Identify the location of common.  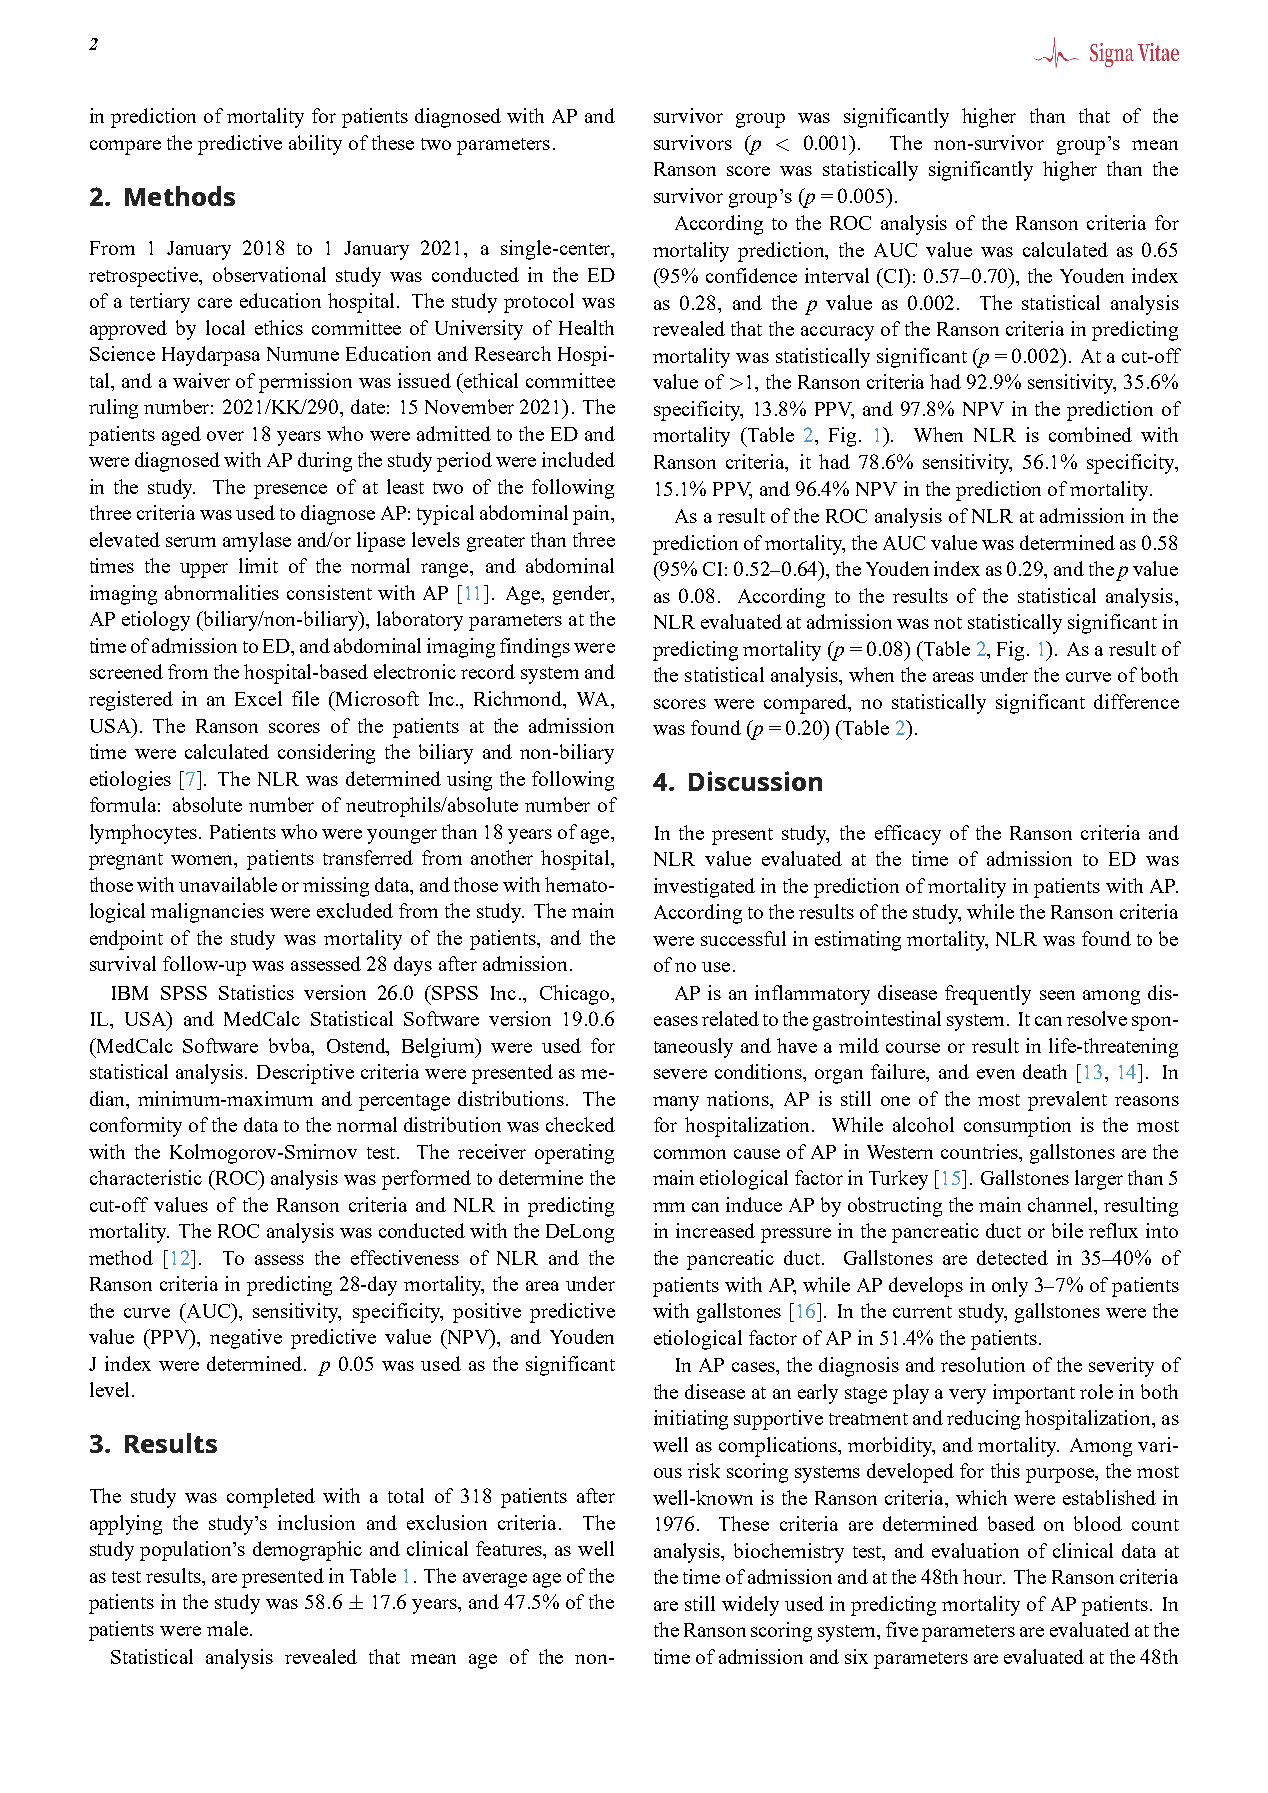
(690, 1154).
